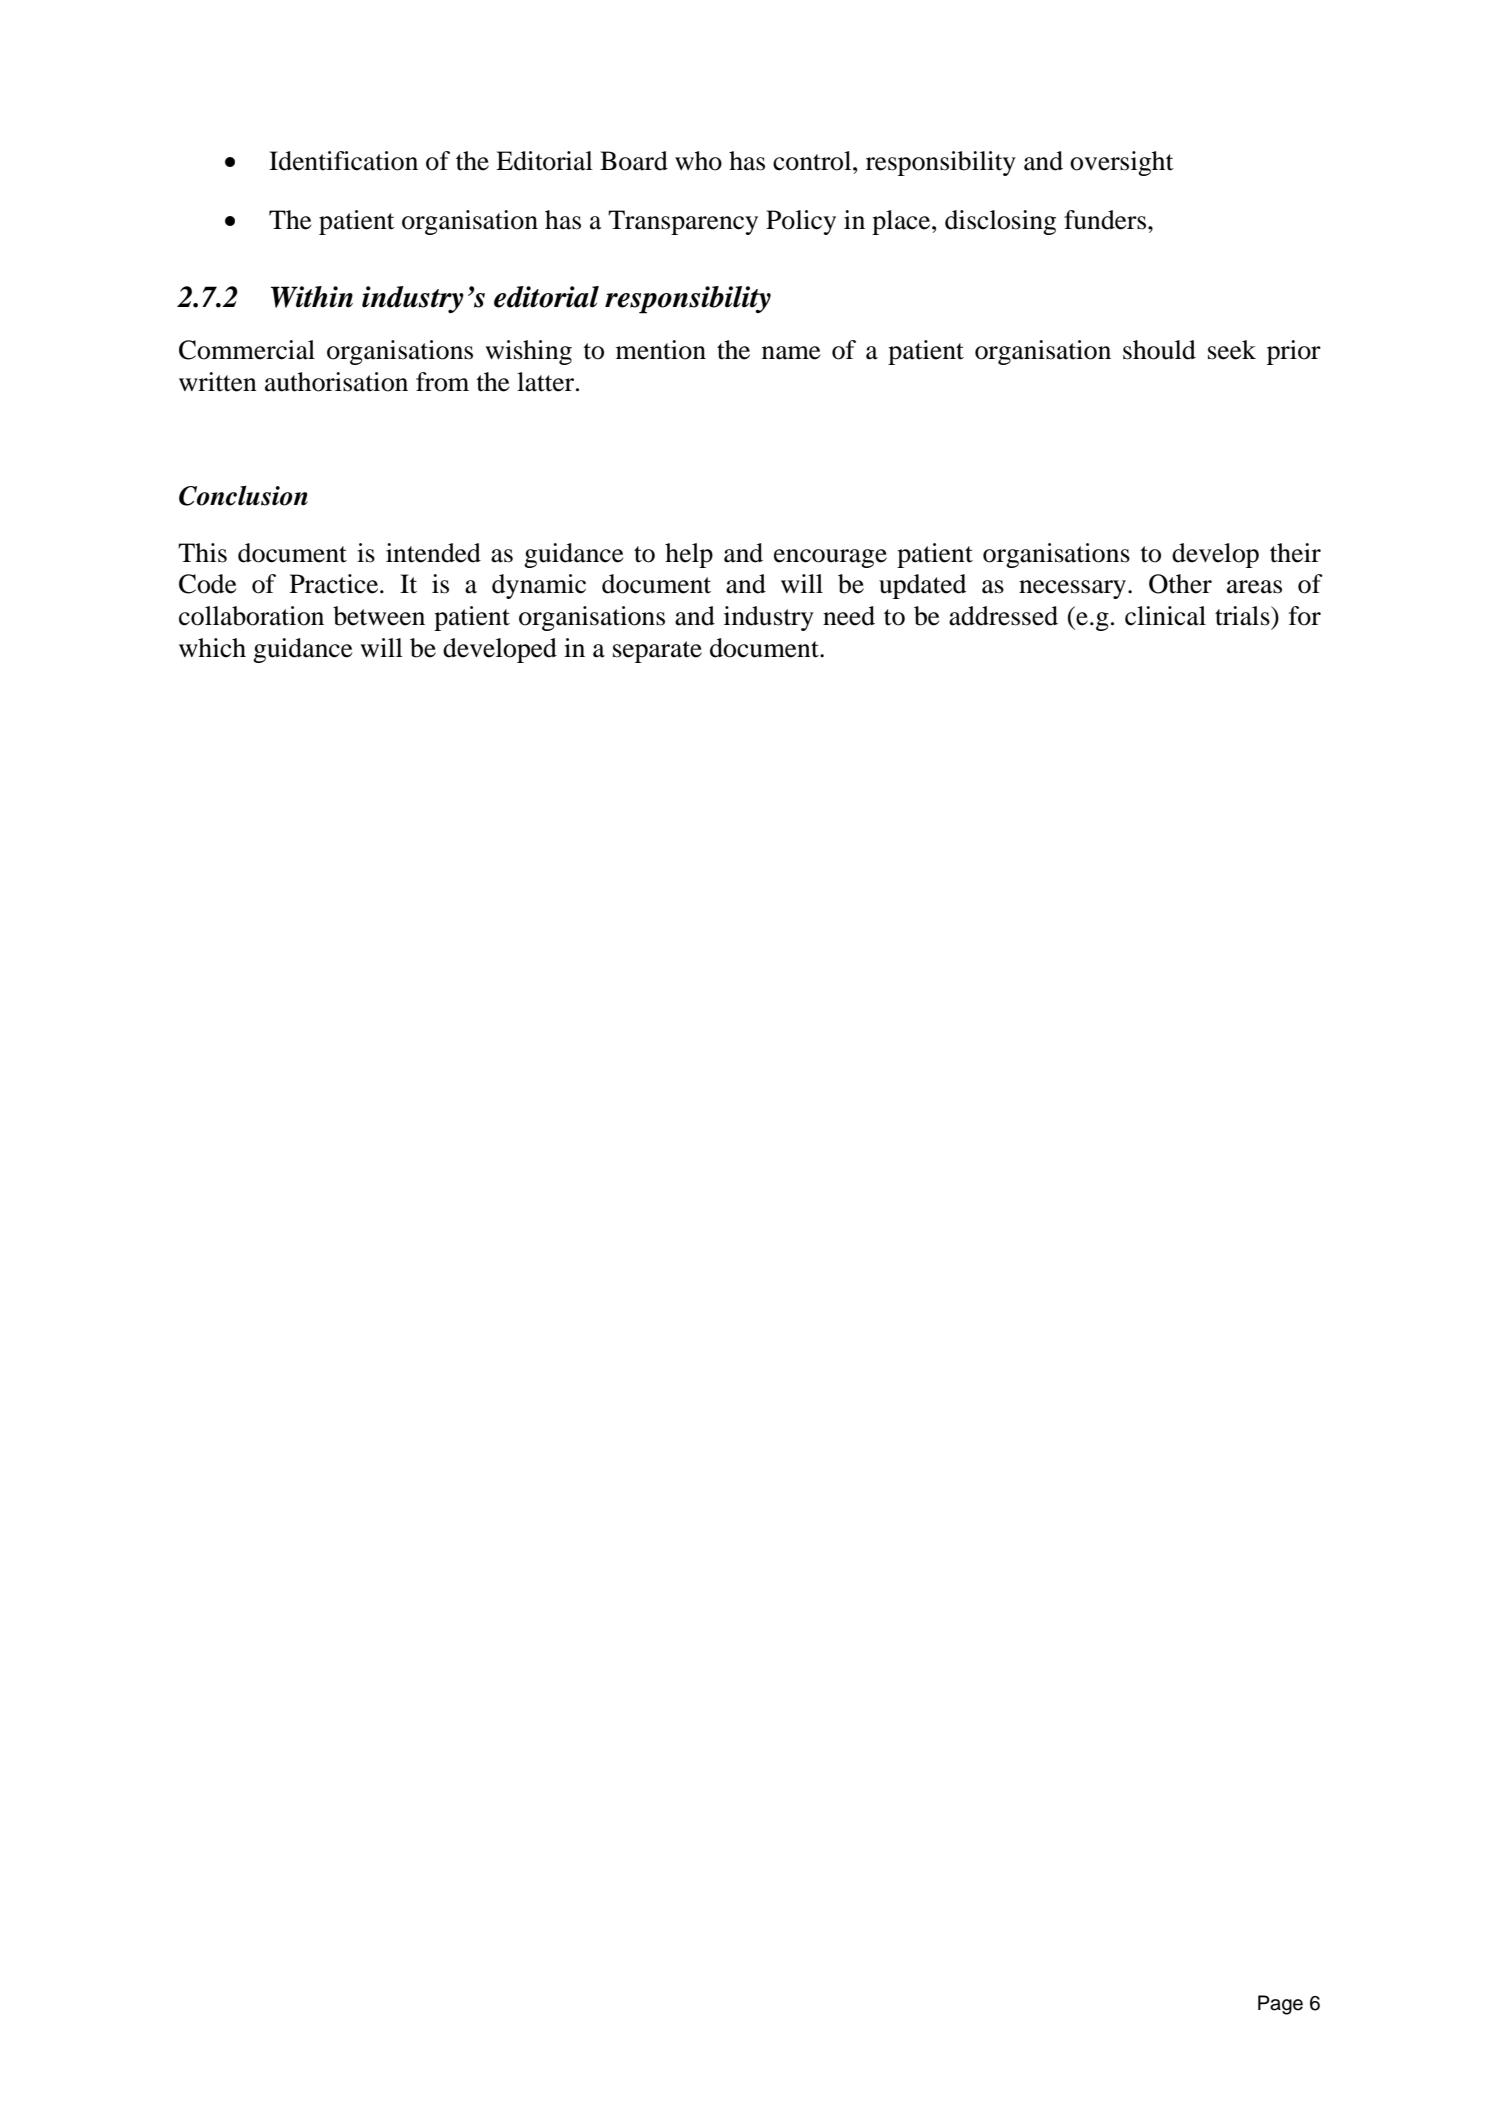 This screenshot has width=1499, height=2120. What do you see at coordinates (379, 616) in the screenshot?
I see `between` at bounding box center [379, 616].
